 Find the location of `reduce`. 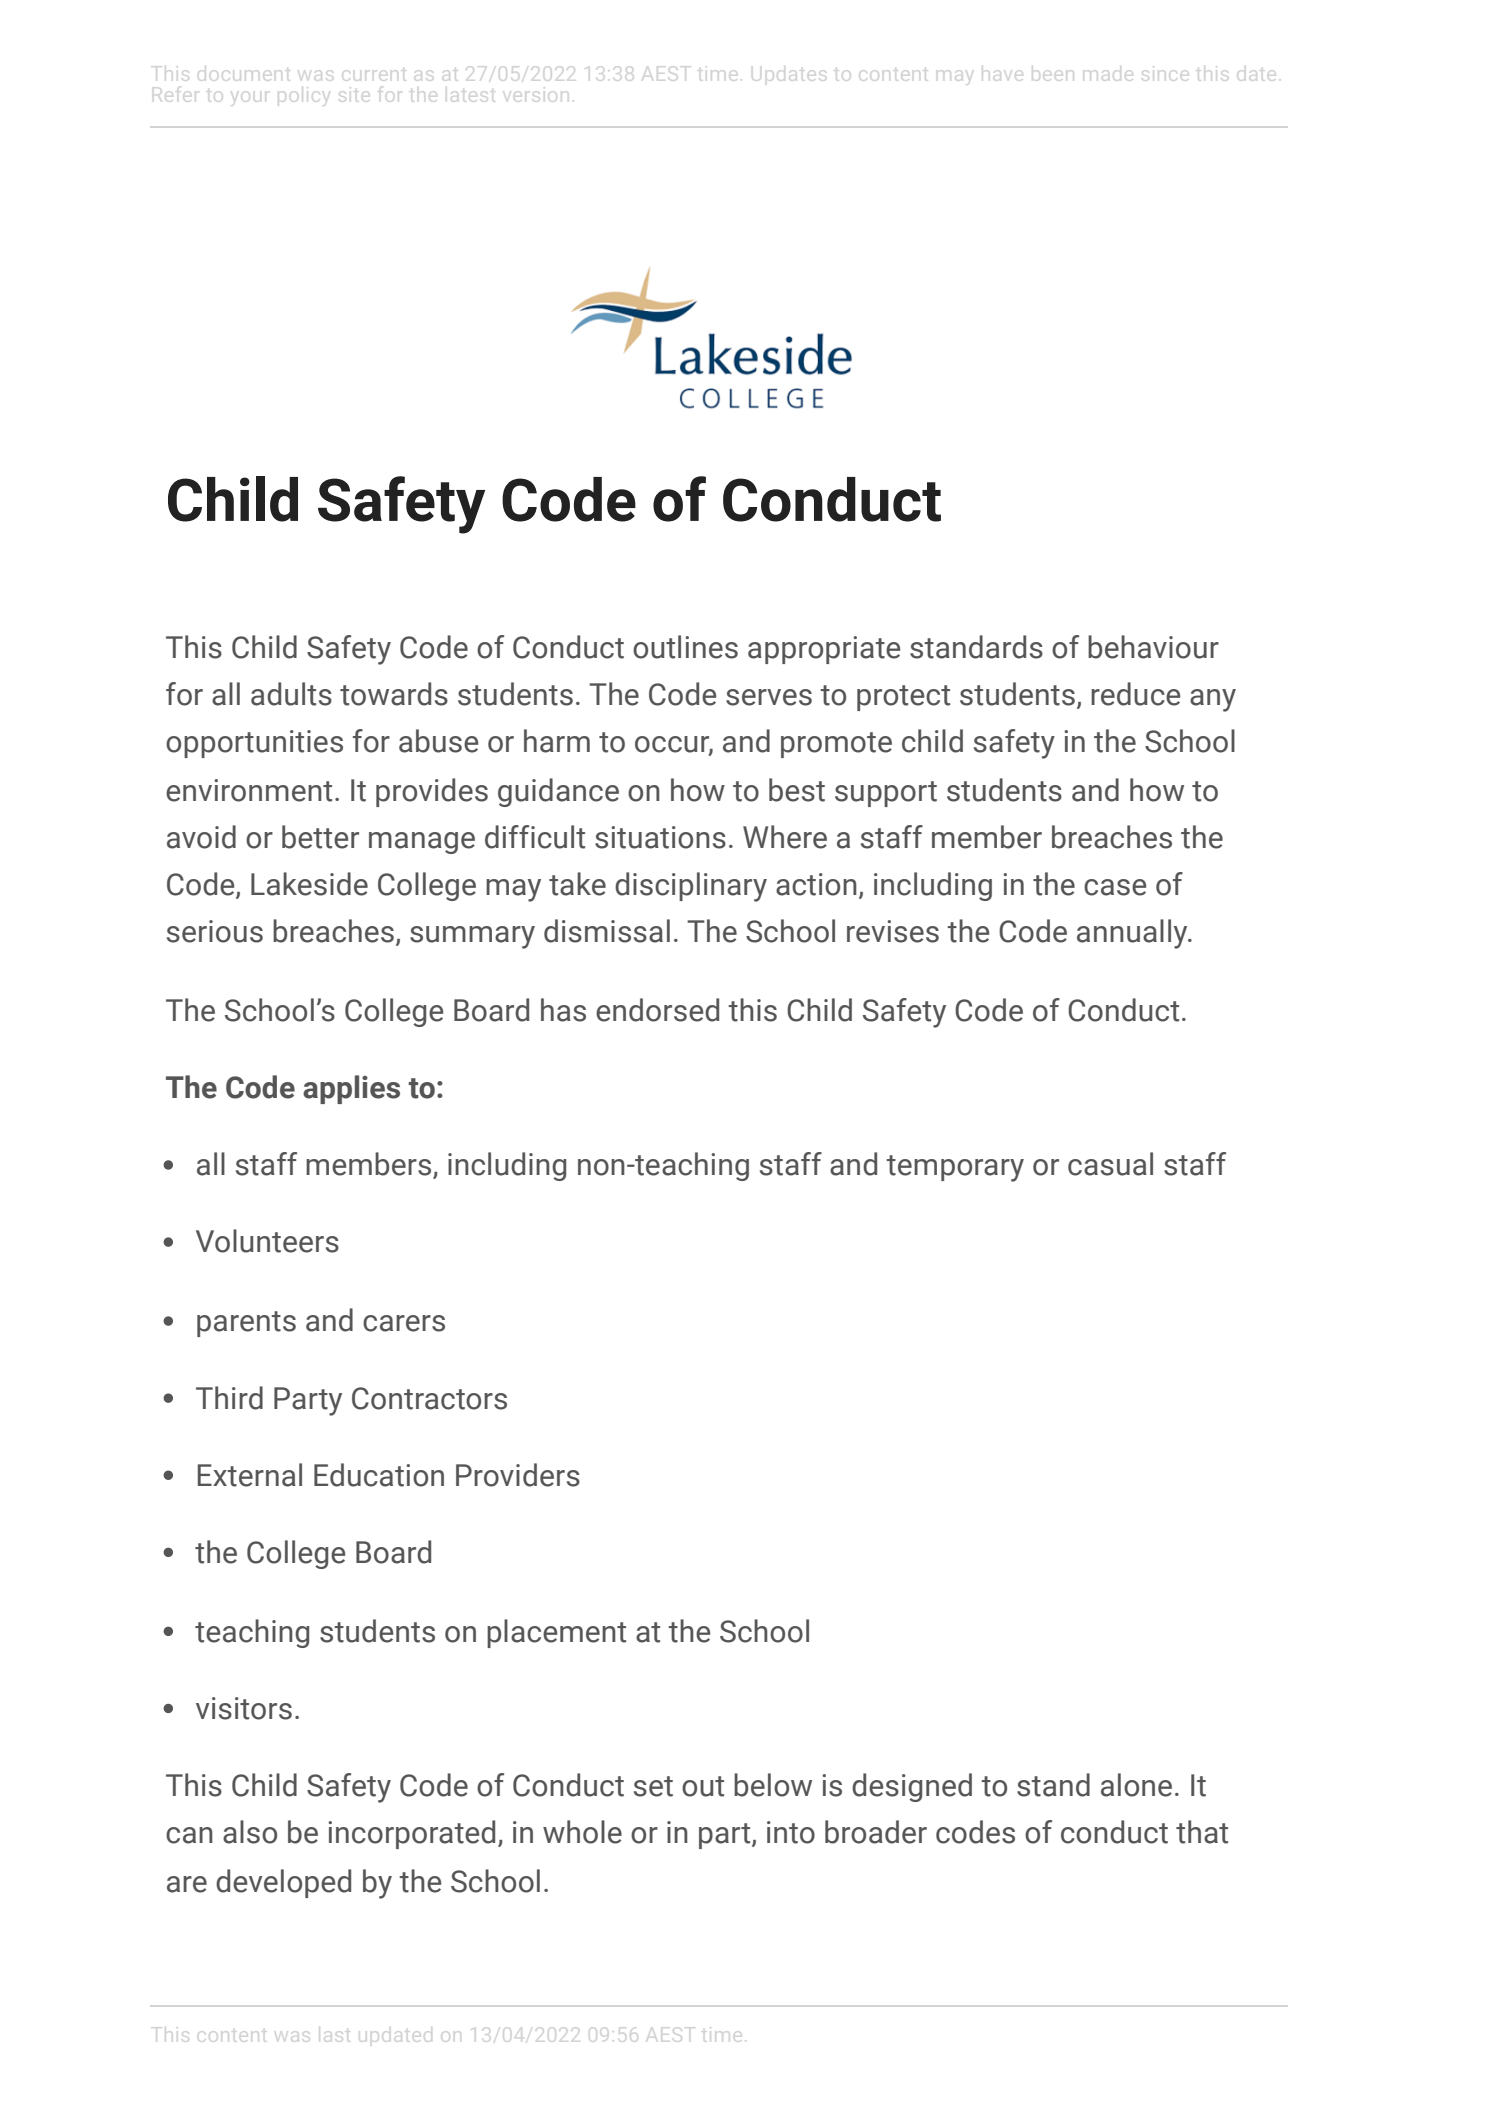

reduce is located at coordinates (1135, 694).
